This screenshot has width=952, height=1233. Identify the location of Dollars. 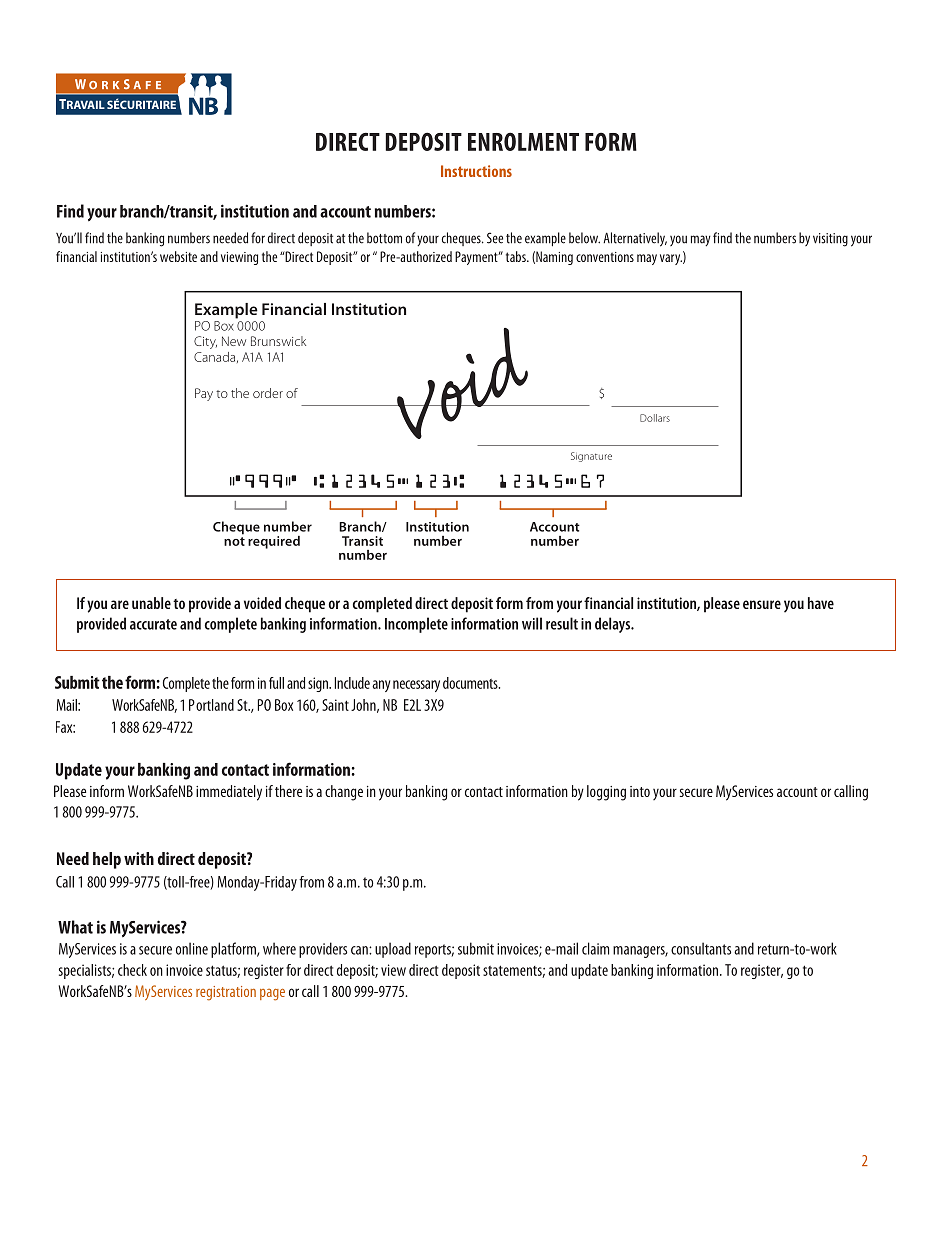
(655, 418).
